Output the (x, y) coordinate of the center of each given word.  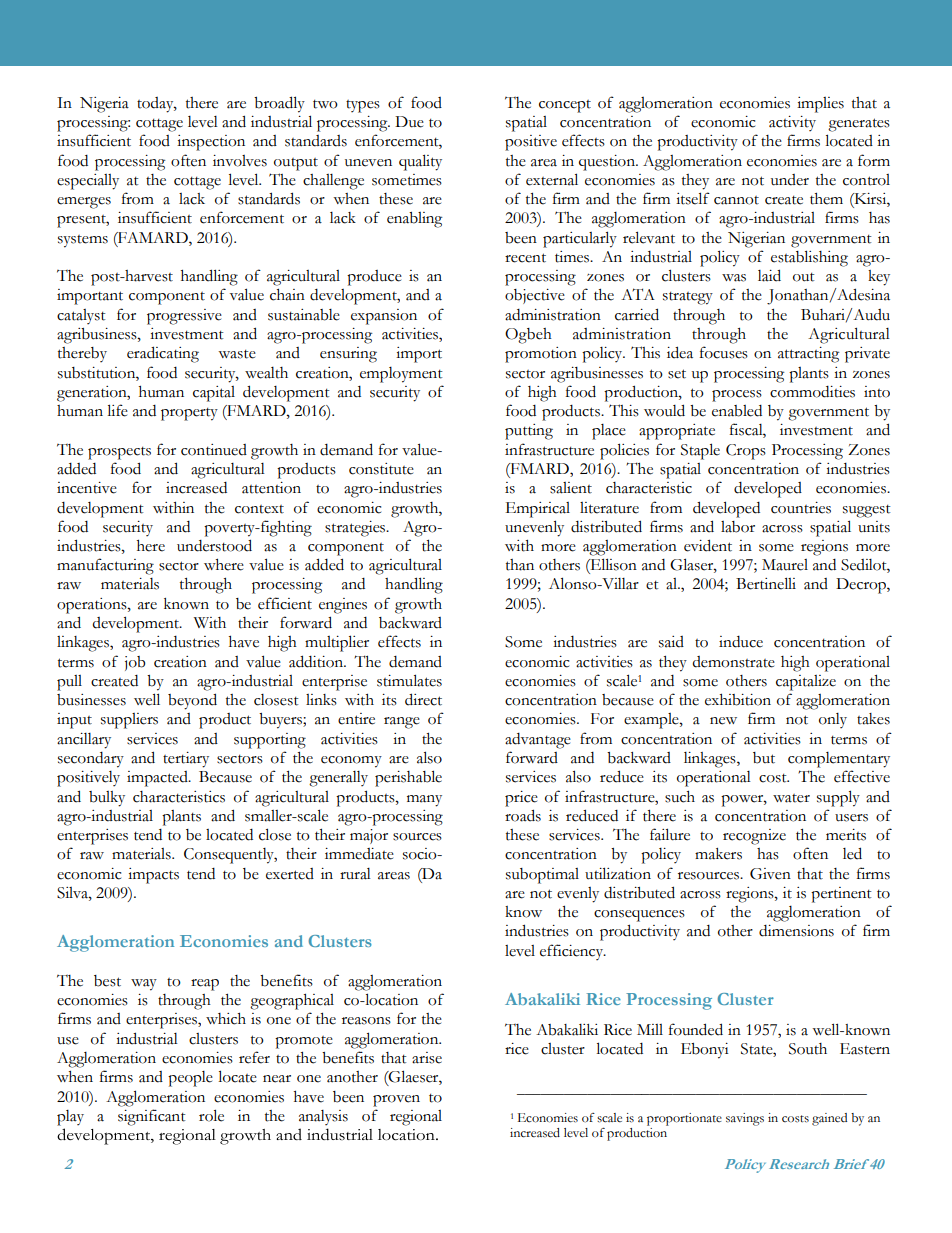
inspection (211, 143)
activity (792, 123)
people (190, 1079)
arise (427, 1058)
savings (745, 1119)
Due (409, 122)
